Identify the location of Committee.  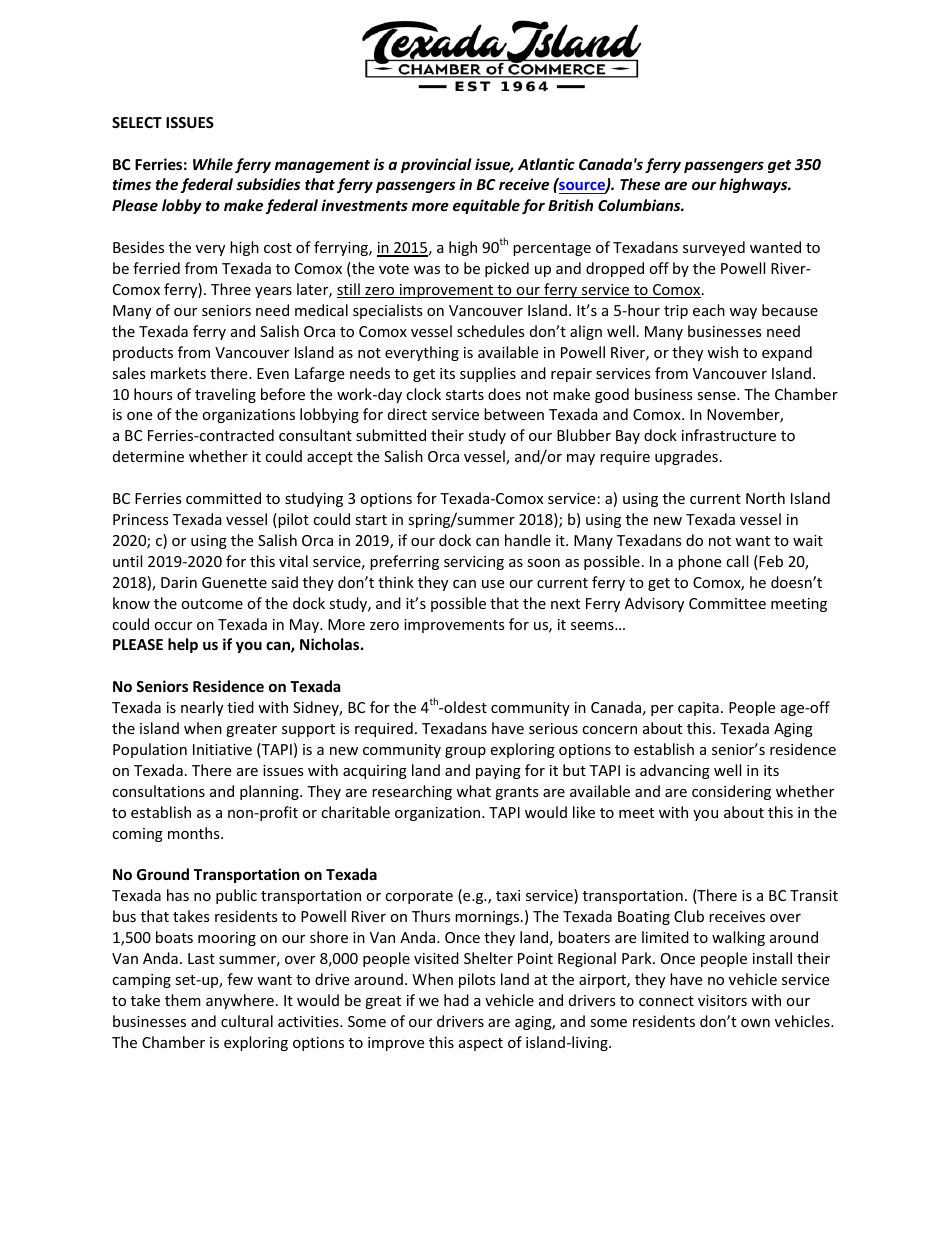
(727, 603).
